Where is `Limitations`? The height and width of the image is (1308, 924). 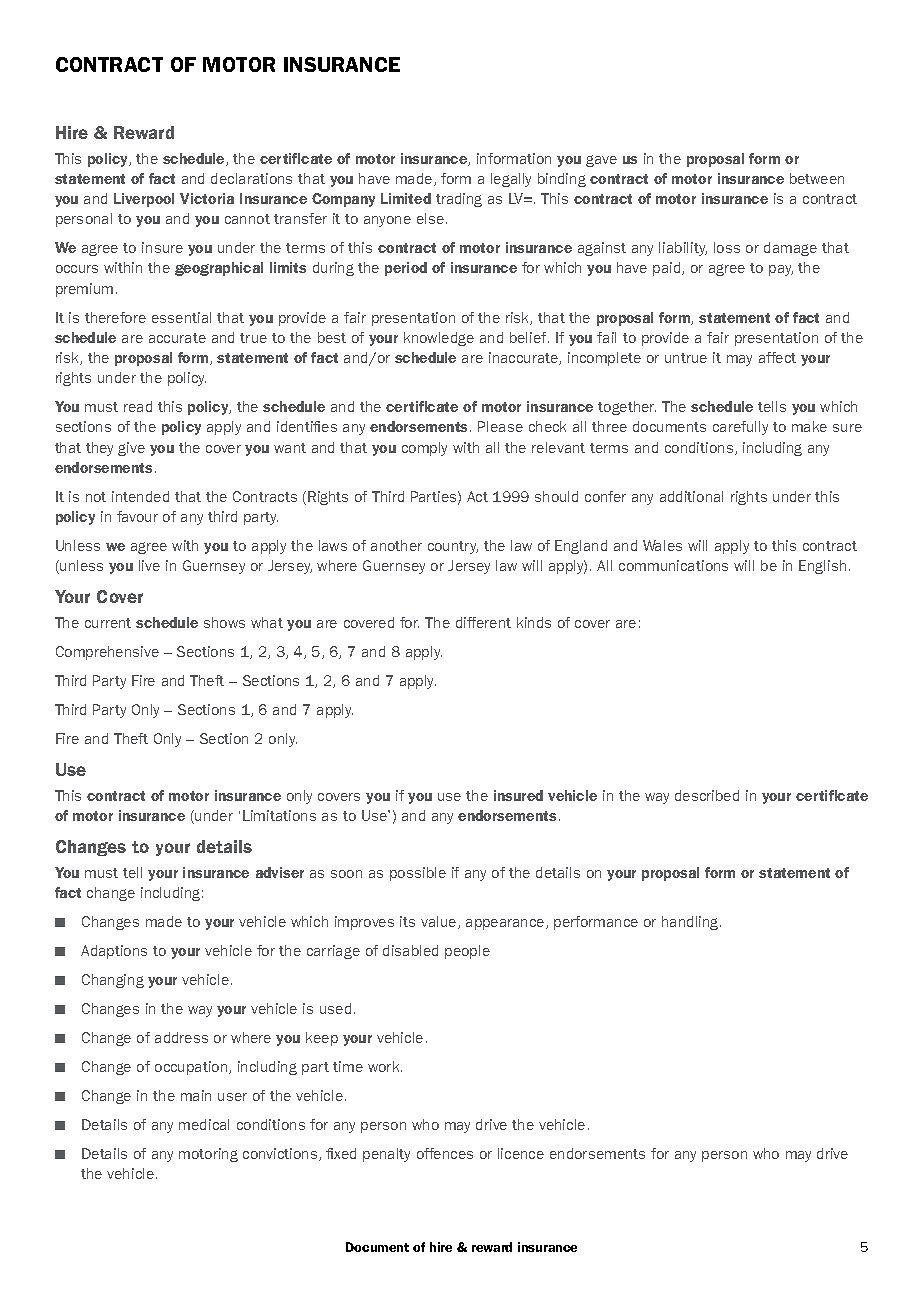
Limitations is located at coordinates (279, 815).
